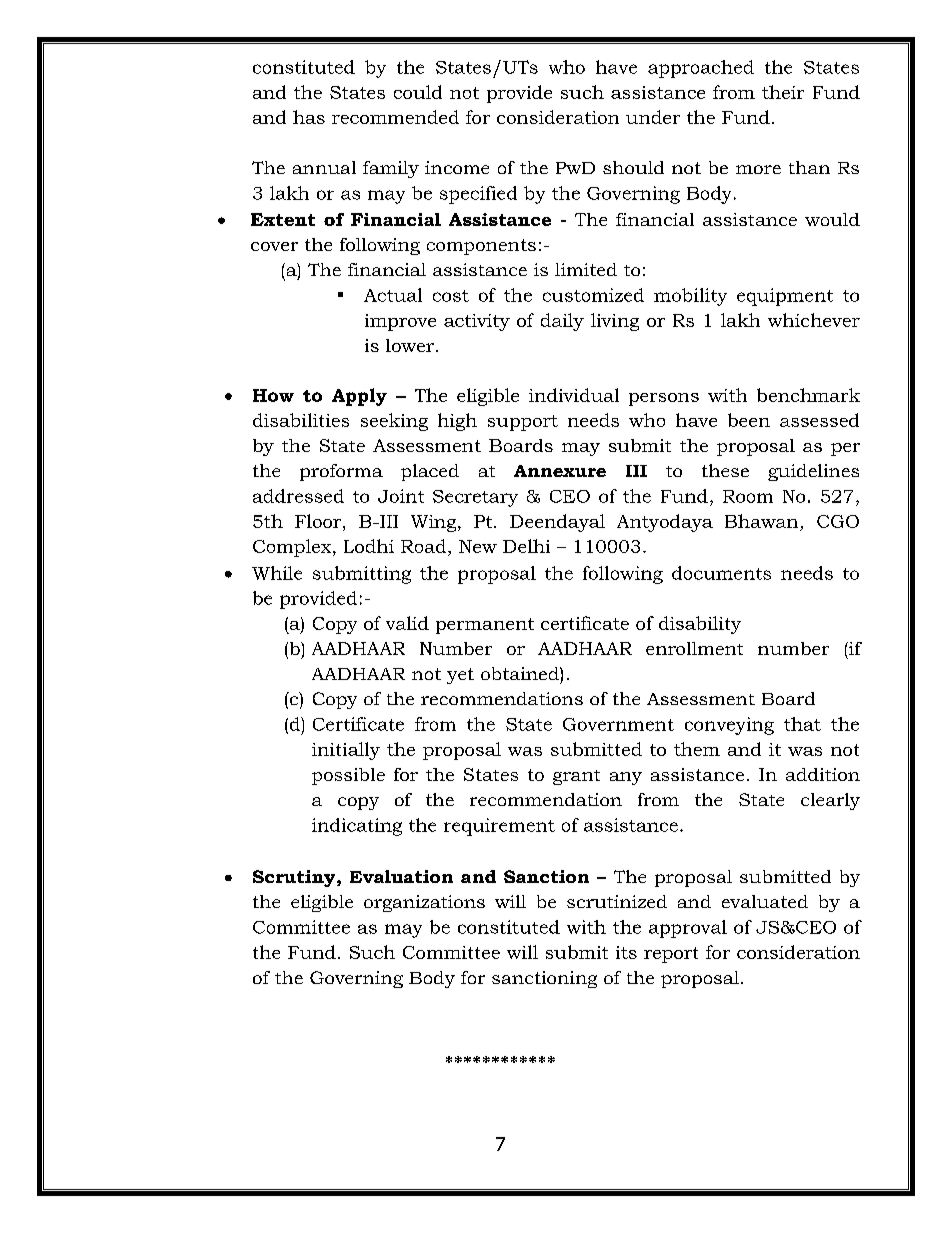 The width and height of the screenshot is (952, 1233). What do you see at coordinates (808, 395) in the screenshot?
I see `benchmark` at bounding box center [808, 395].
